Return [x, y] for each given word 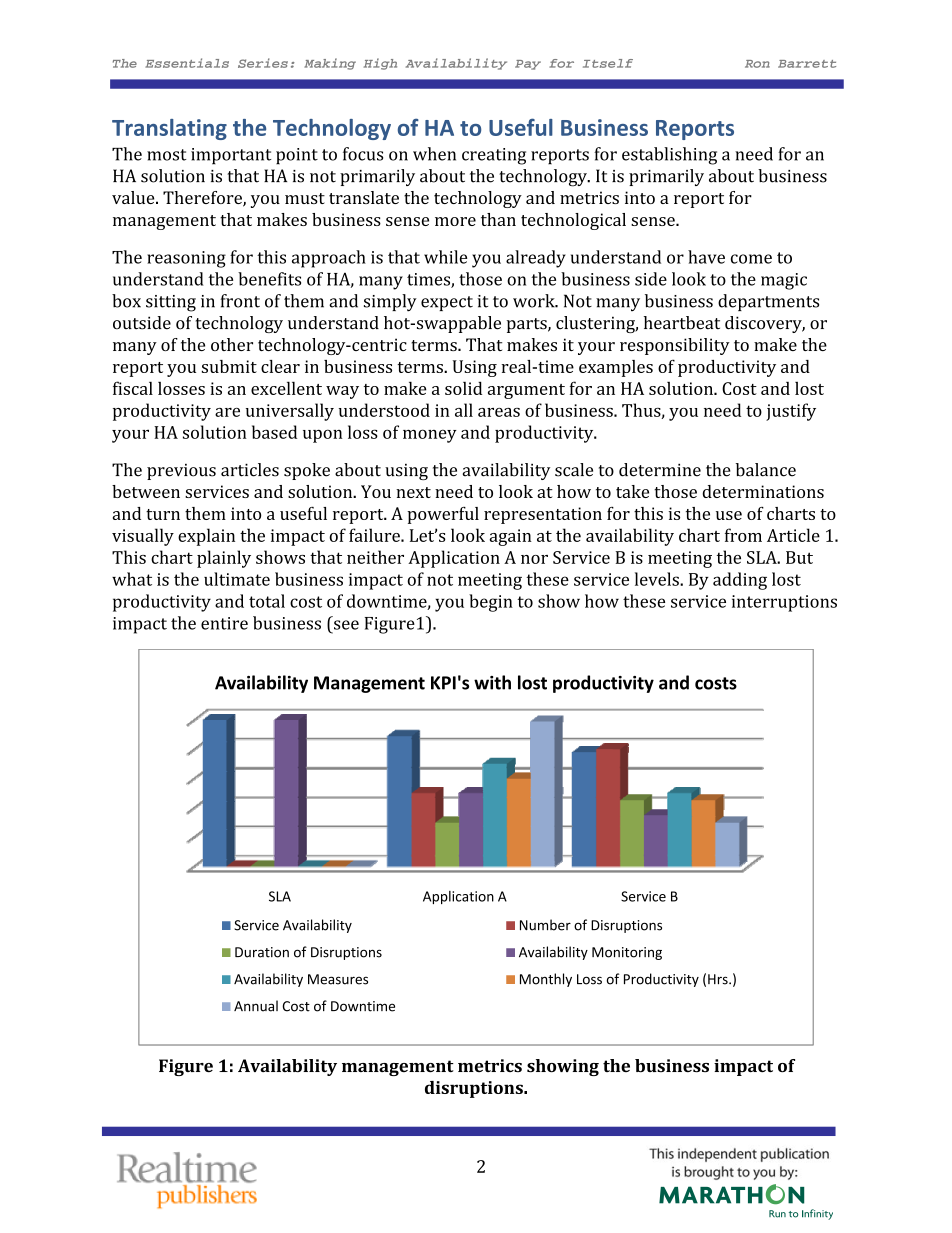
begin [491, 603]
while [445, 257]
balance [766, 470]
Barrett [807, 64]
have [706, 257]
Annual [256, 1006]
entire [224, 623]
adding [740, 581]
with [492, 682]
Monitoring [627, 953]
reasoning [186, 259]
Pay [528, 65]
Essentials [187, 63]
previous [181, 472]
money [430, 436]
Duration [262, 952]
